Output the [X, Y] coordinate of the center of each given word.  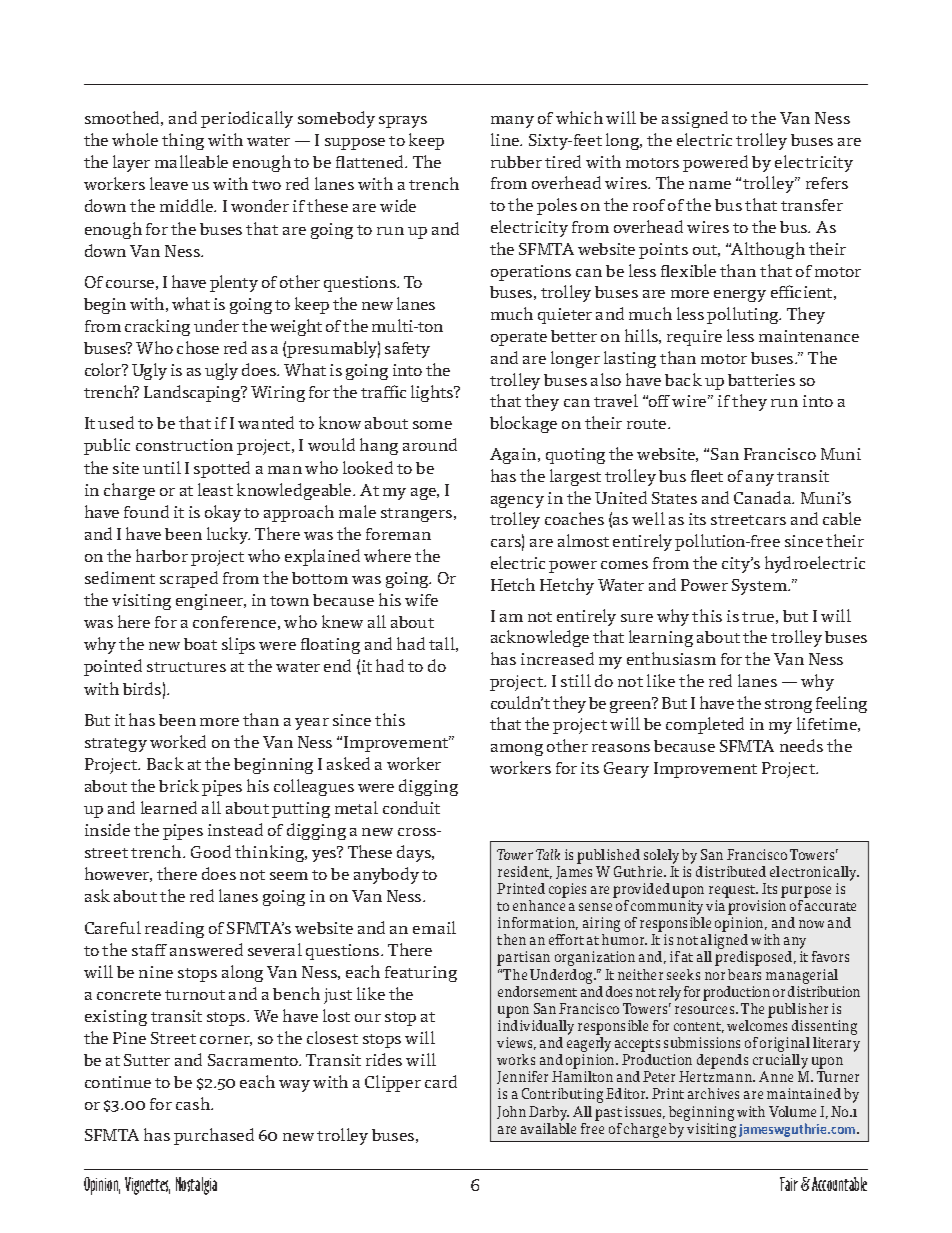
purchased [214, 1136]
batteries [761, 380]
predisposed [755, 958]
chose [198, 347]
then [511, 939]
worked [178, 741]
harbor [162, 555]
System [761, 587]
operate [519, 339]
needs [801, 745]
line [506, 139]
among [517, 750]
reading [174, 929]
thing [183, 141]
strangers [418, 515]
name [710, 185]
